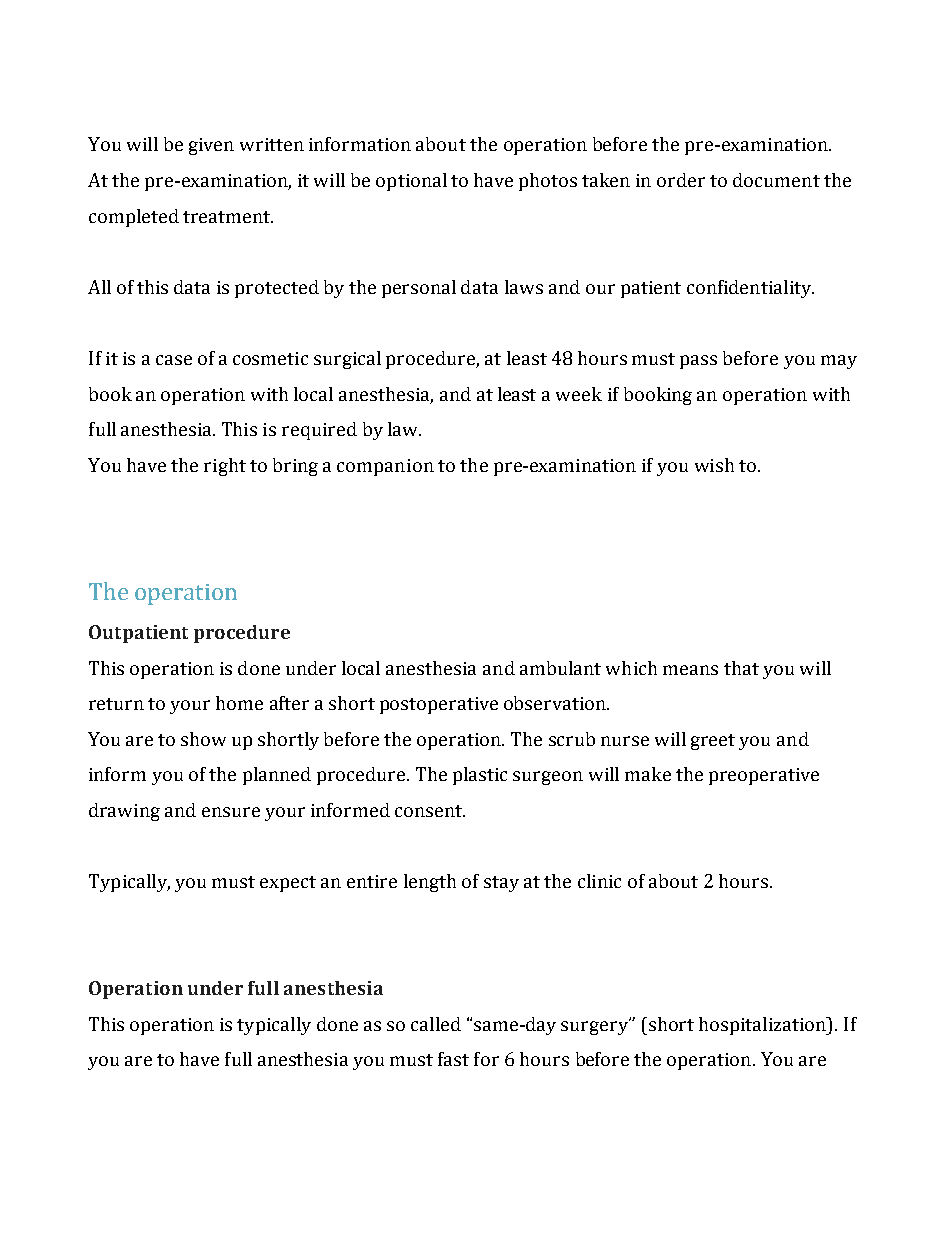 The height and width of the page is (1233, 952). What do you see at coordinates (436, 1024) in the page?
I see `called` at bounding box center [436, 1024].
